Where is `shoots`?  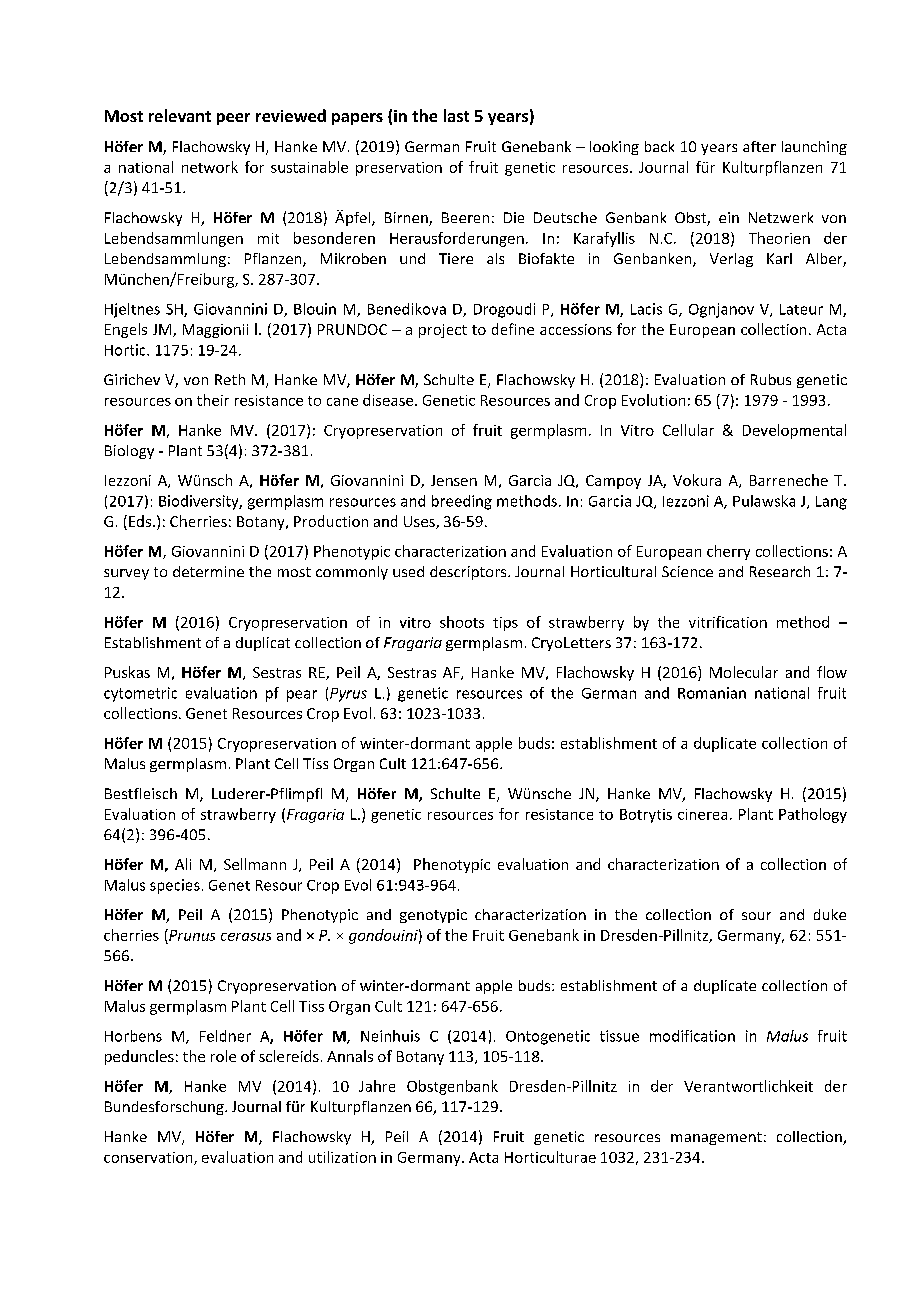 shoots is located at coordinates (462, 622).
